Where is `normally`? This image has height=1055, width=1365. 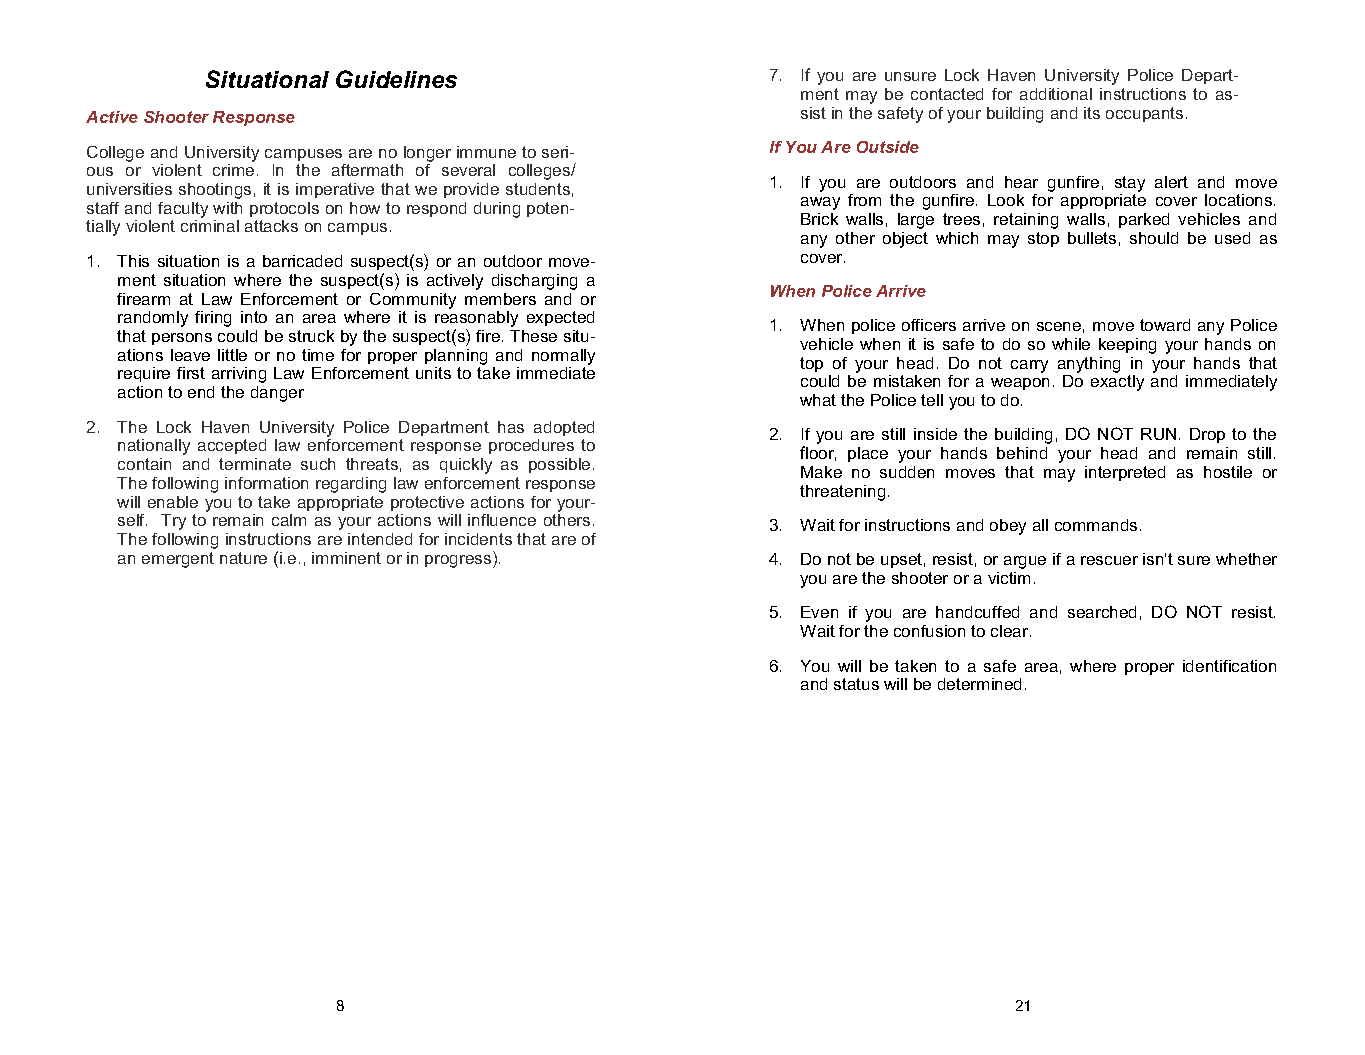 normally is located at coordinates (563, 357).
